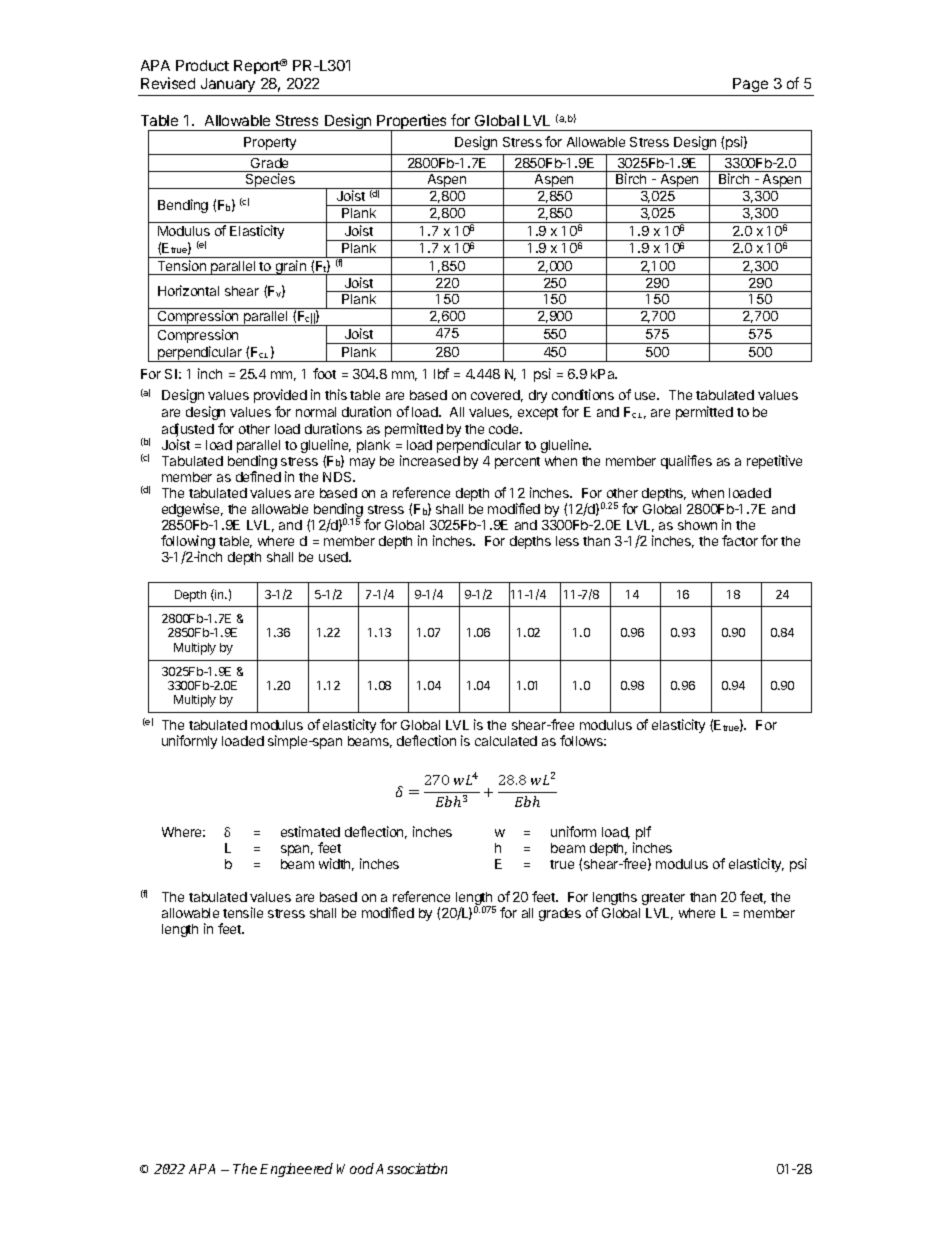 This image has height=1233, width=952. I want to click on Engineered, so click(296, 1170).
